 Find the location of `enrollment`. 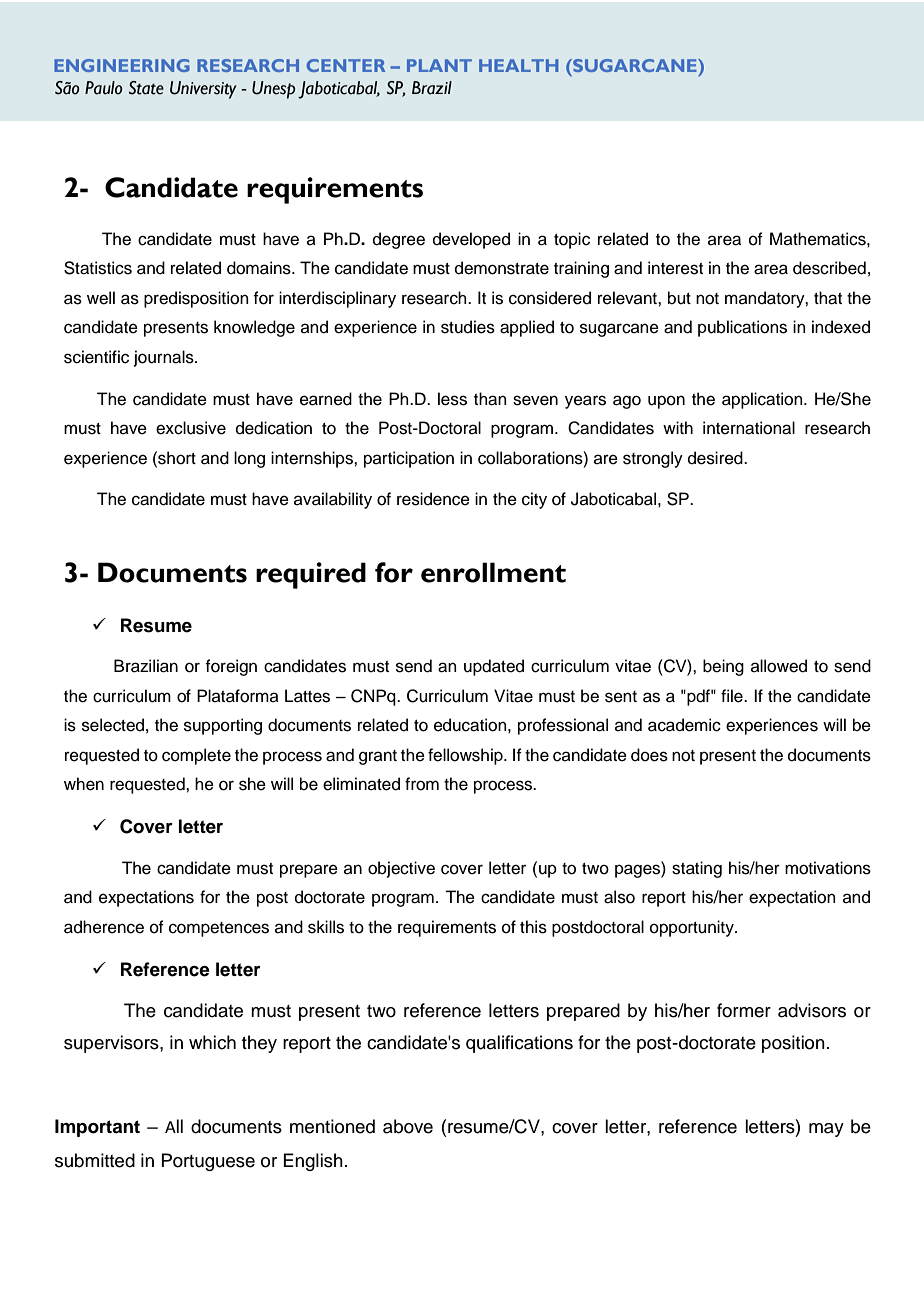

enrollment is located at coordinates (493, 572).
